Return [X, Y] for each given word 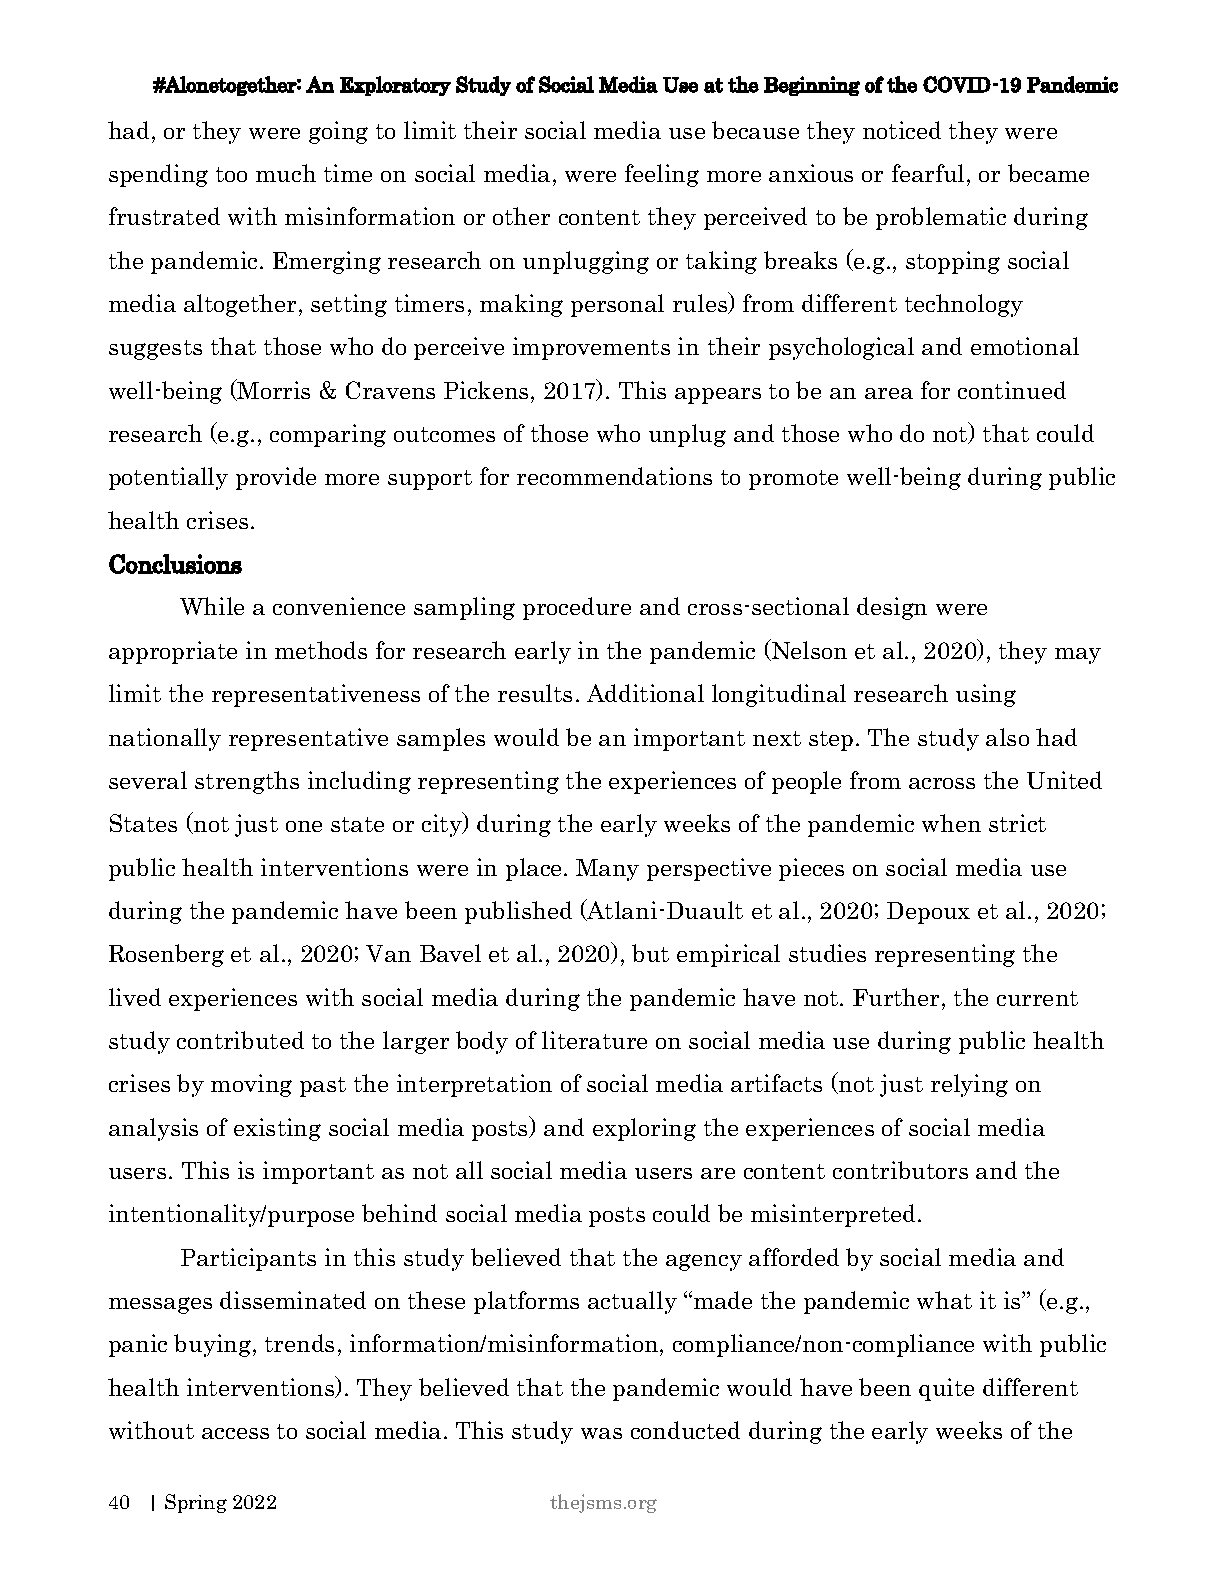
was [601, 1433]
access [235, 1433]
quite [946, 1389]
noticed [902, 130]
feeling [662, 175]
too [231, 174]
